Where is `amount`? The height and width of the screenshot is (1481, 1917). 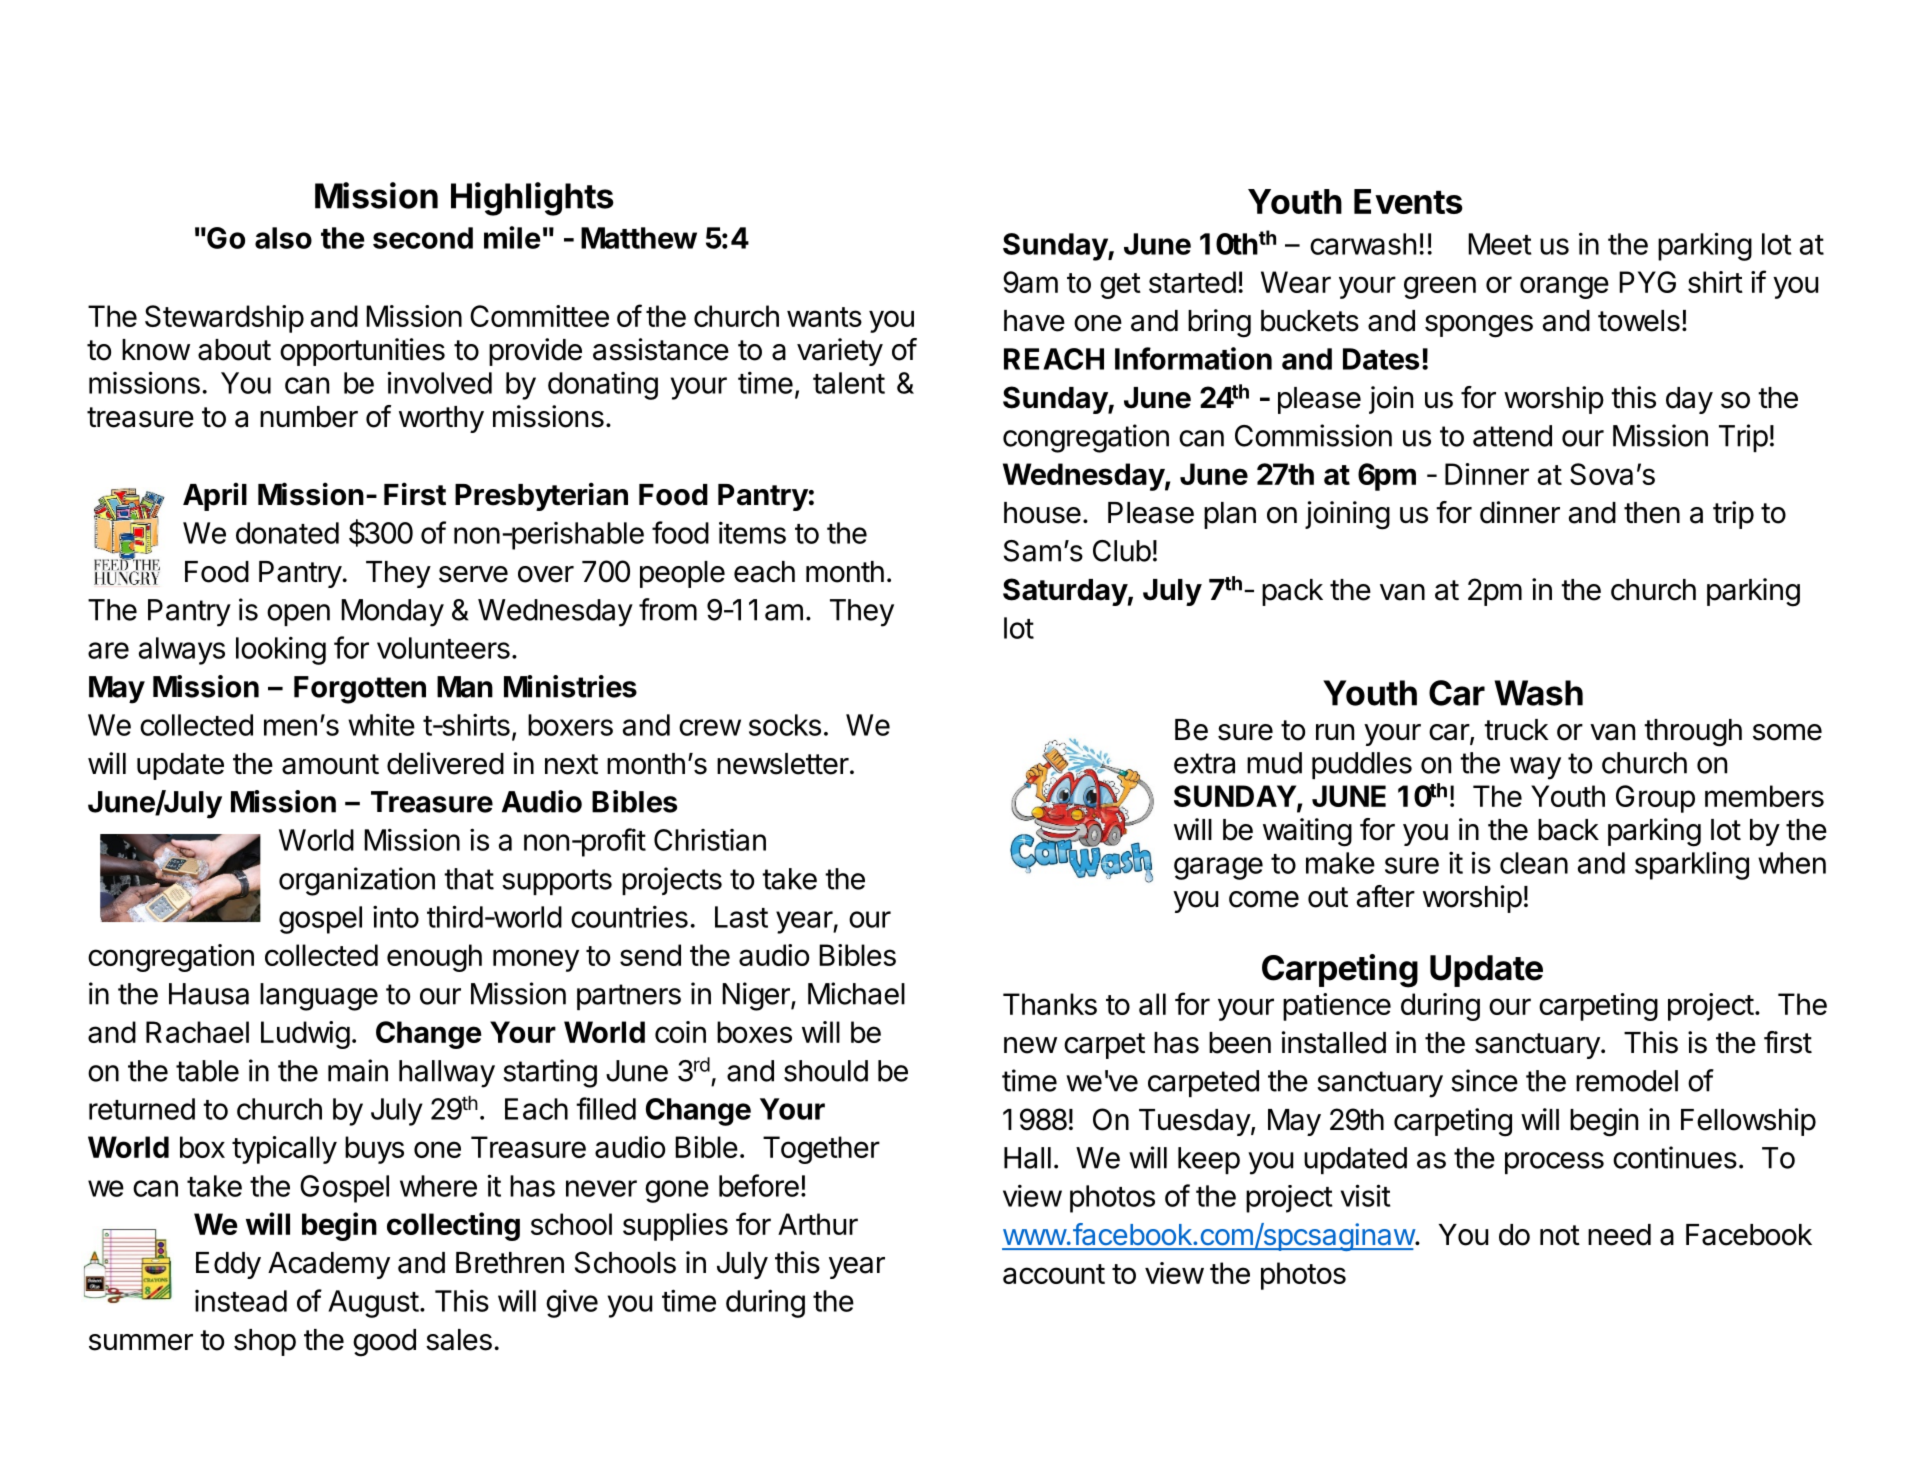 amount is located at coordinates (330, 764).
